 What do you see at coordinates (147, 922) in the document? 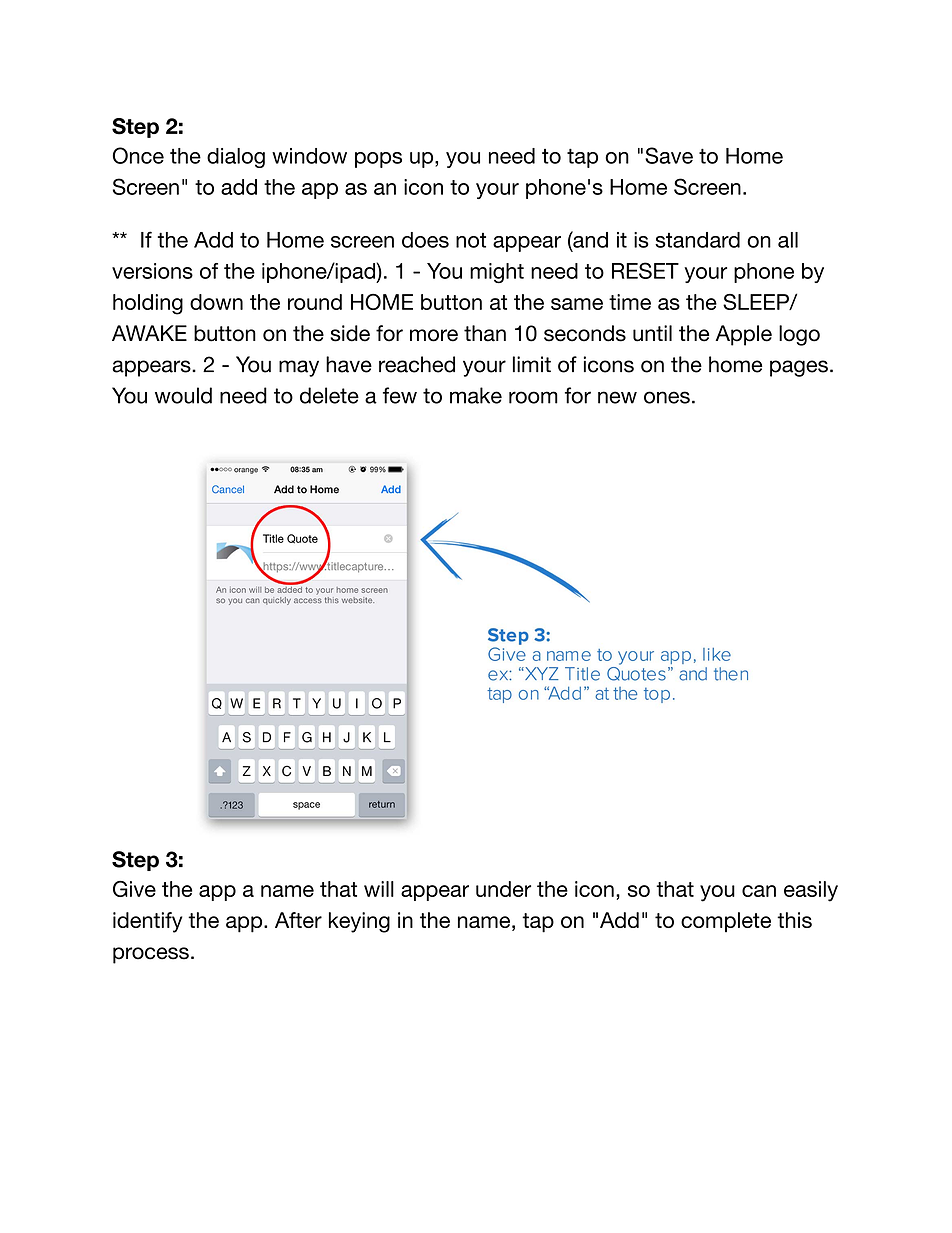
I see `identify` at bounding box center [147, 922].
